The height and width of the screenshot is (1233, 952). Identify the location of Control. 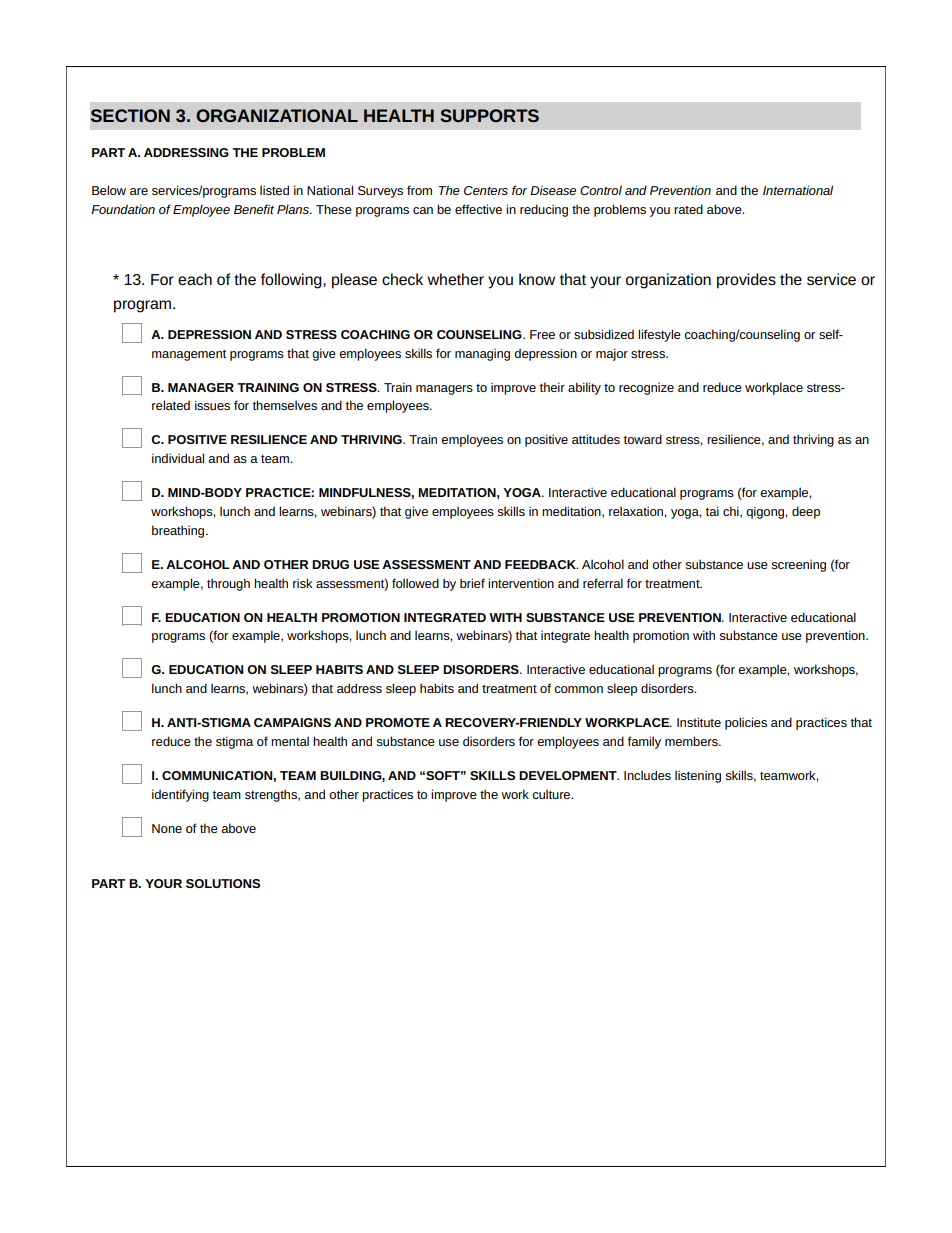
(601, 190).
